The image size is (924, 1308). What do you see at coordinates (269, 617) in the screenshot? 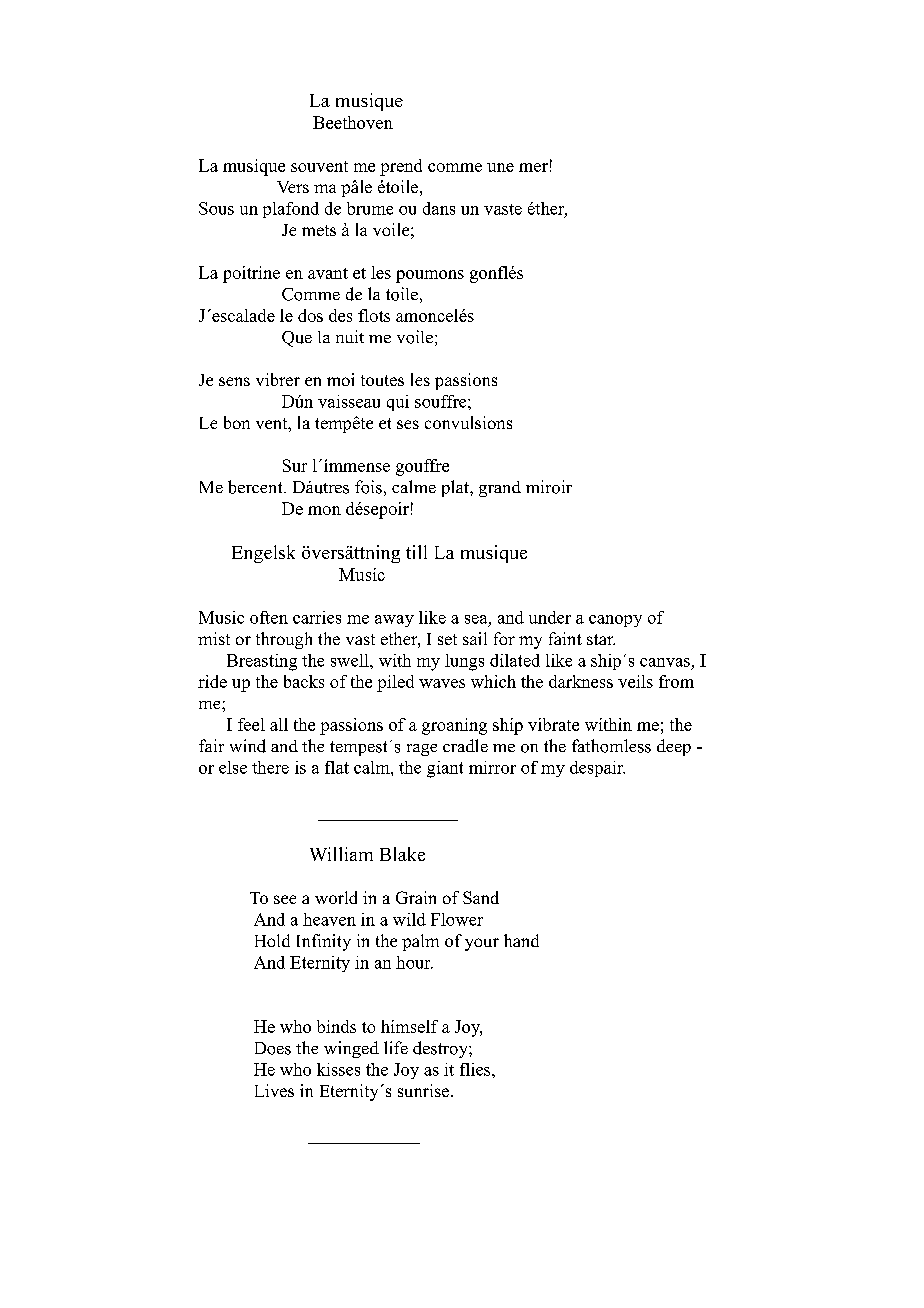
I see `often` at bounding box center [269, 617].
